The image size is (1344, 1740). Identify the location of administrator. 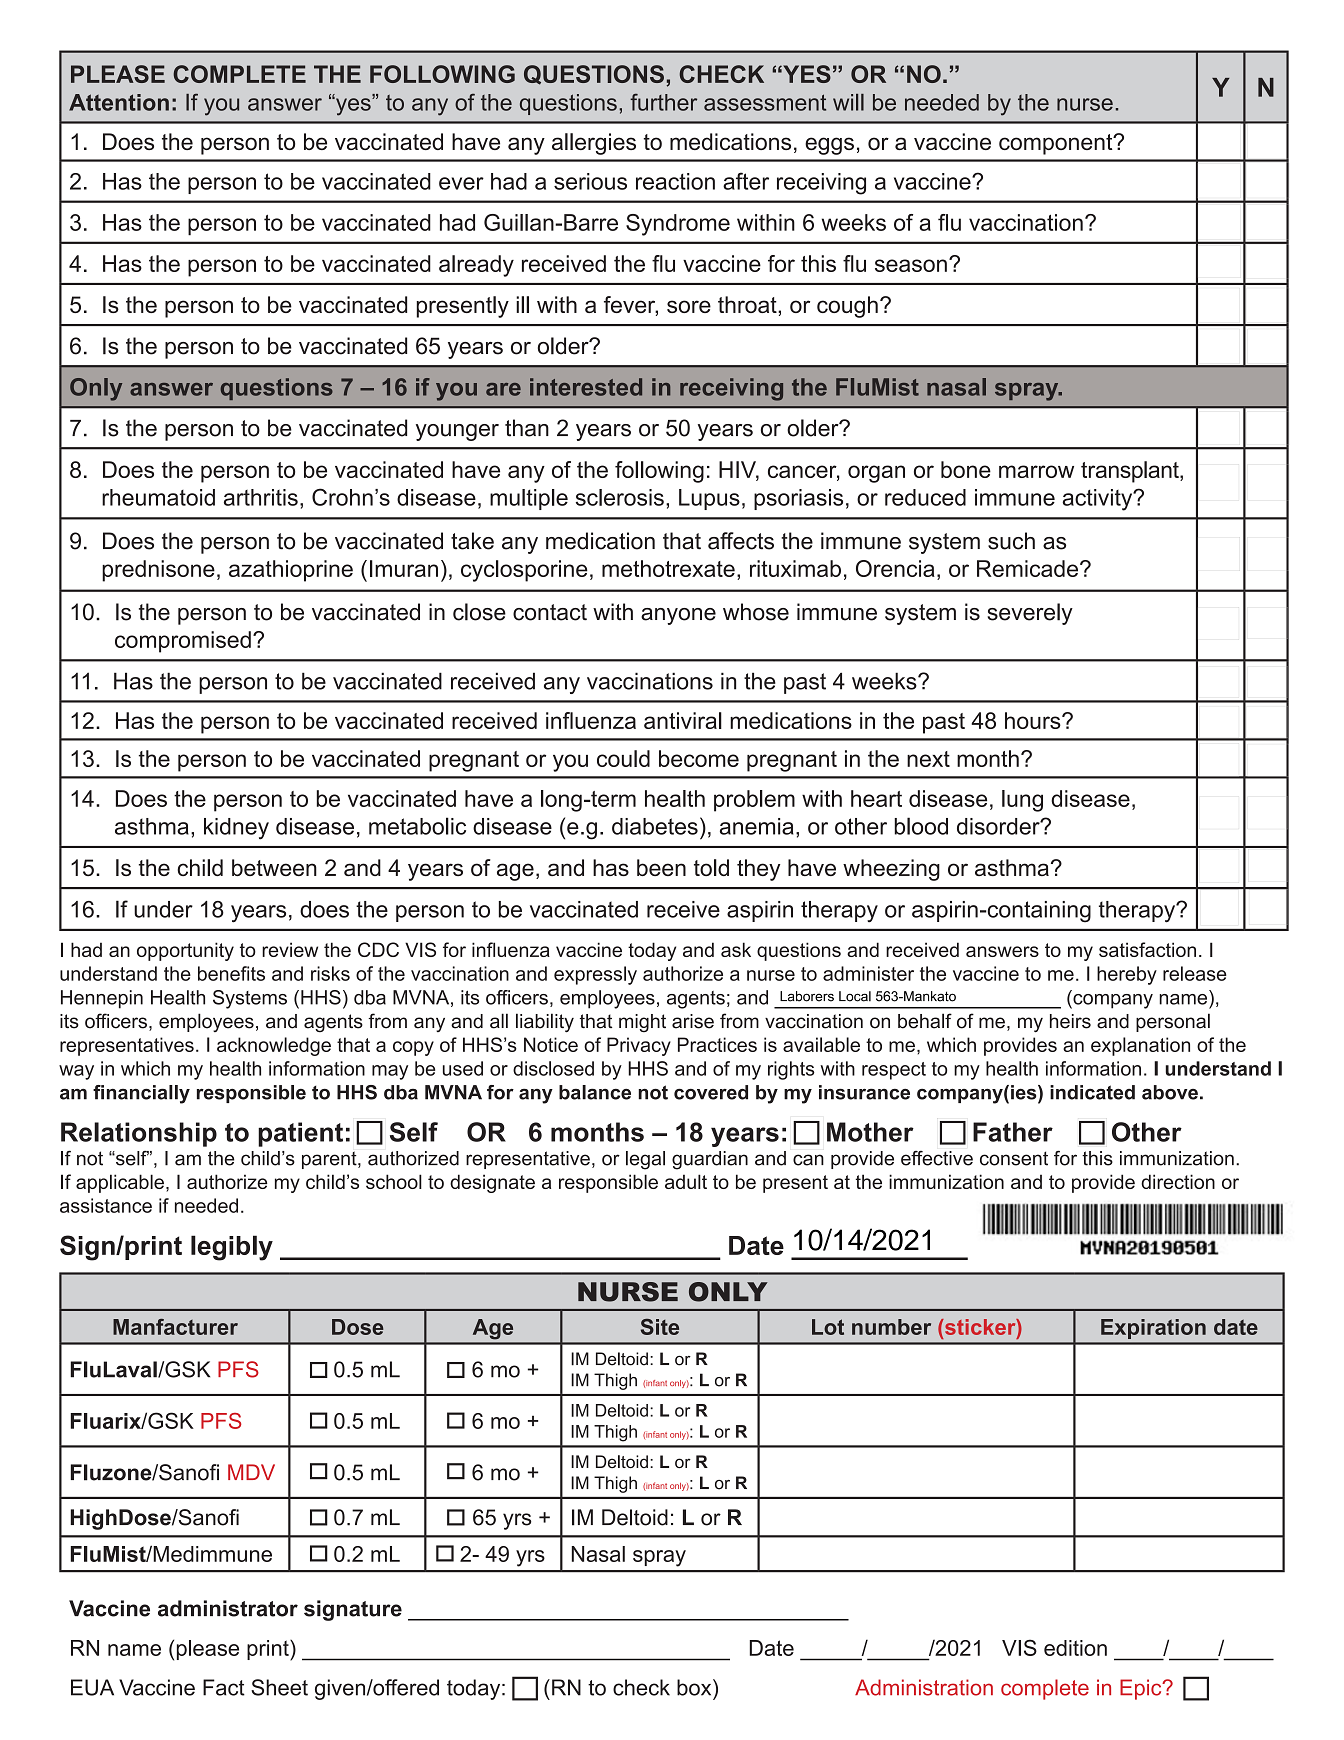
(228, 1608).
